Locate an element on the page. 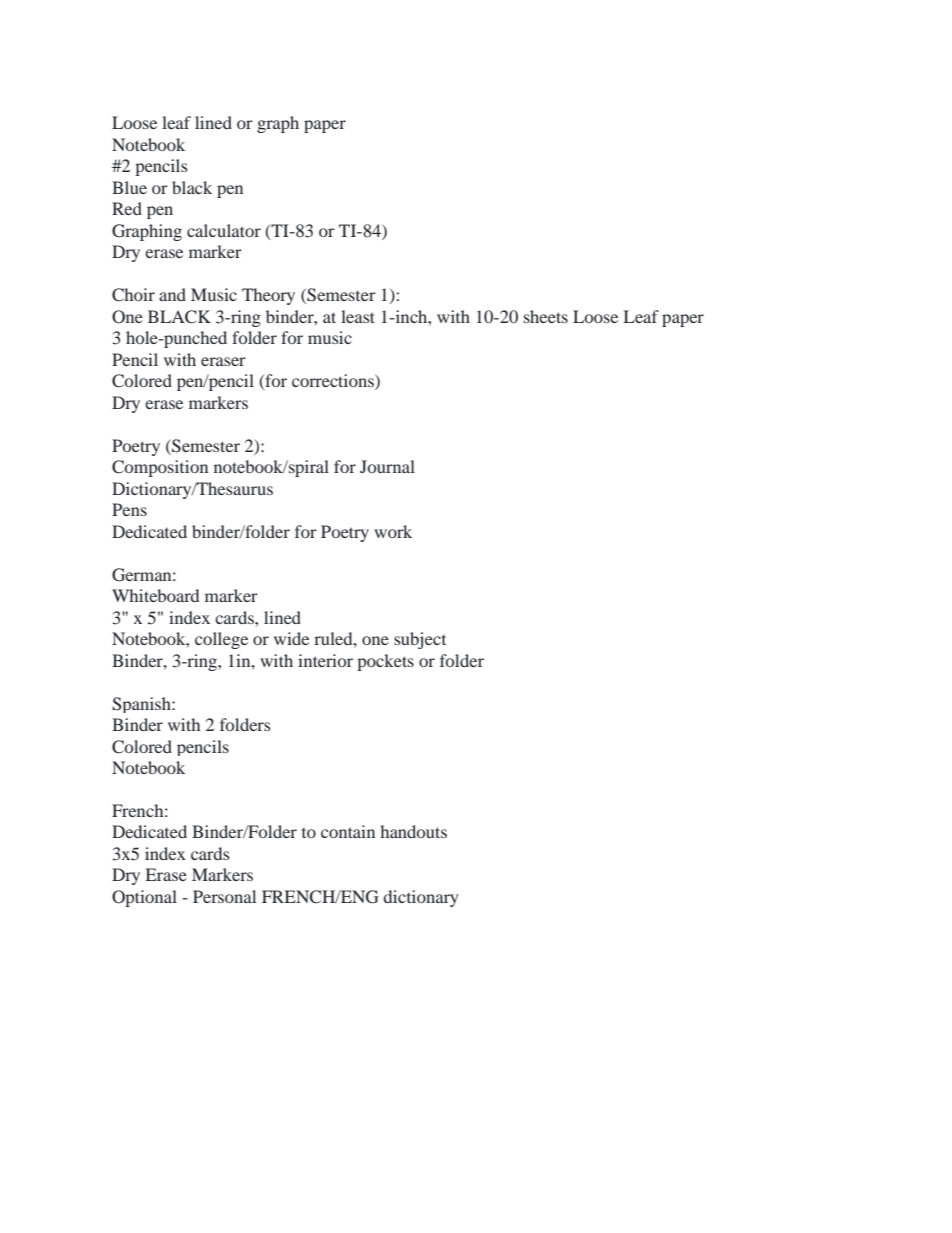 This document has height=1233, width=952. Spanish is located at coordinates (142, 705).
